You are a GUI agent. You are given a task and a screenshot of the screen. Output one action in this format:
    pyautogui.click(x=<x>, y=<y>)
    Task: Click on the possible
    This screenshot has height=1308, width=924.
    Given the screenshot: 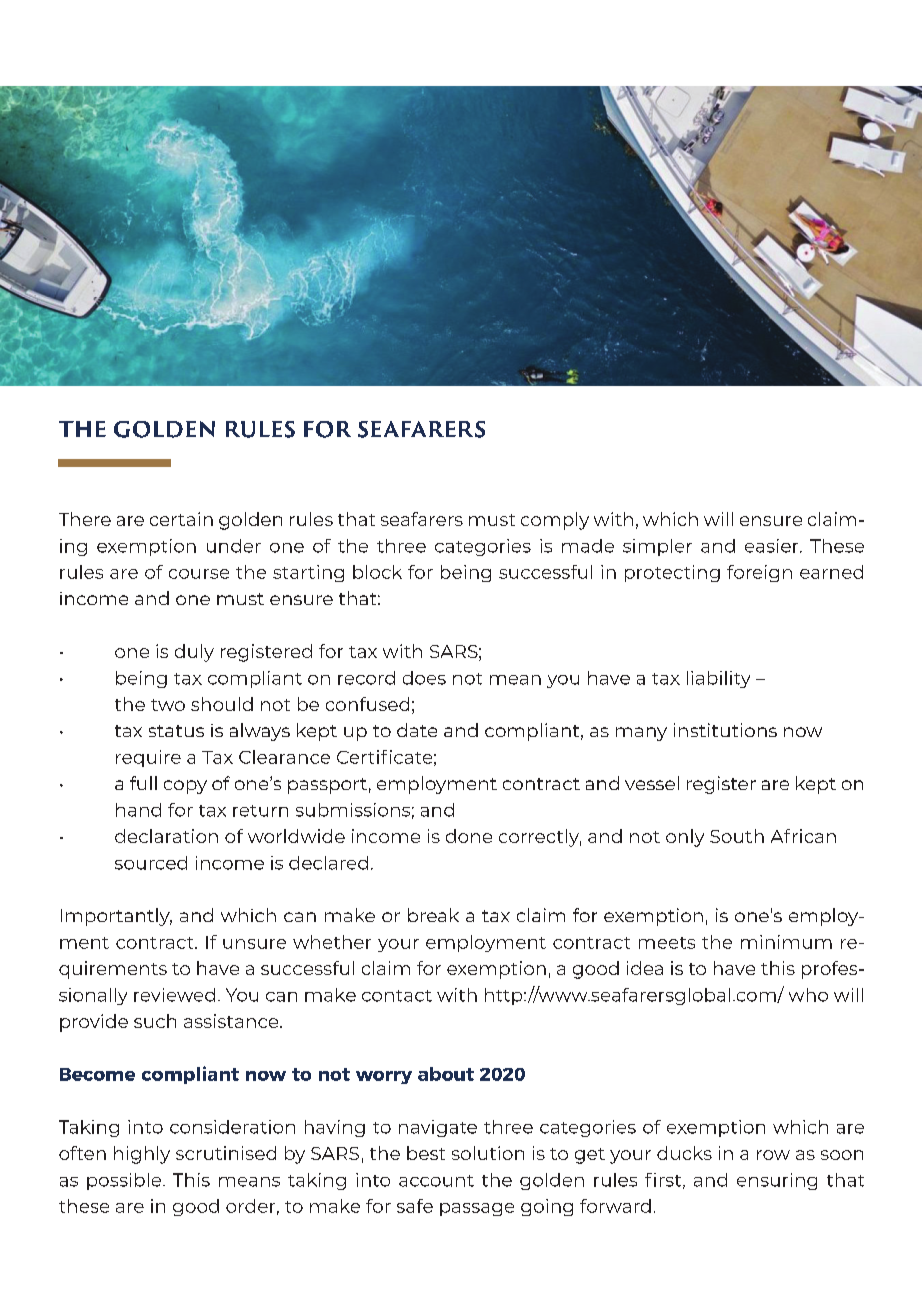 What is the action you would take?
    pyautogui.click(x=125, y=1181)
